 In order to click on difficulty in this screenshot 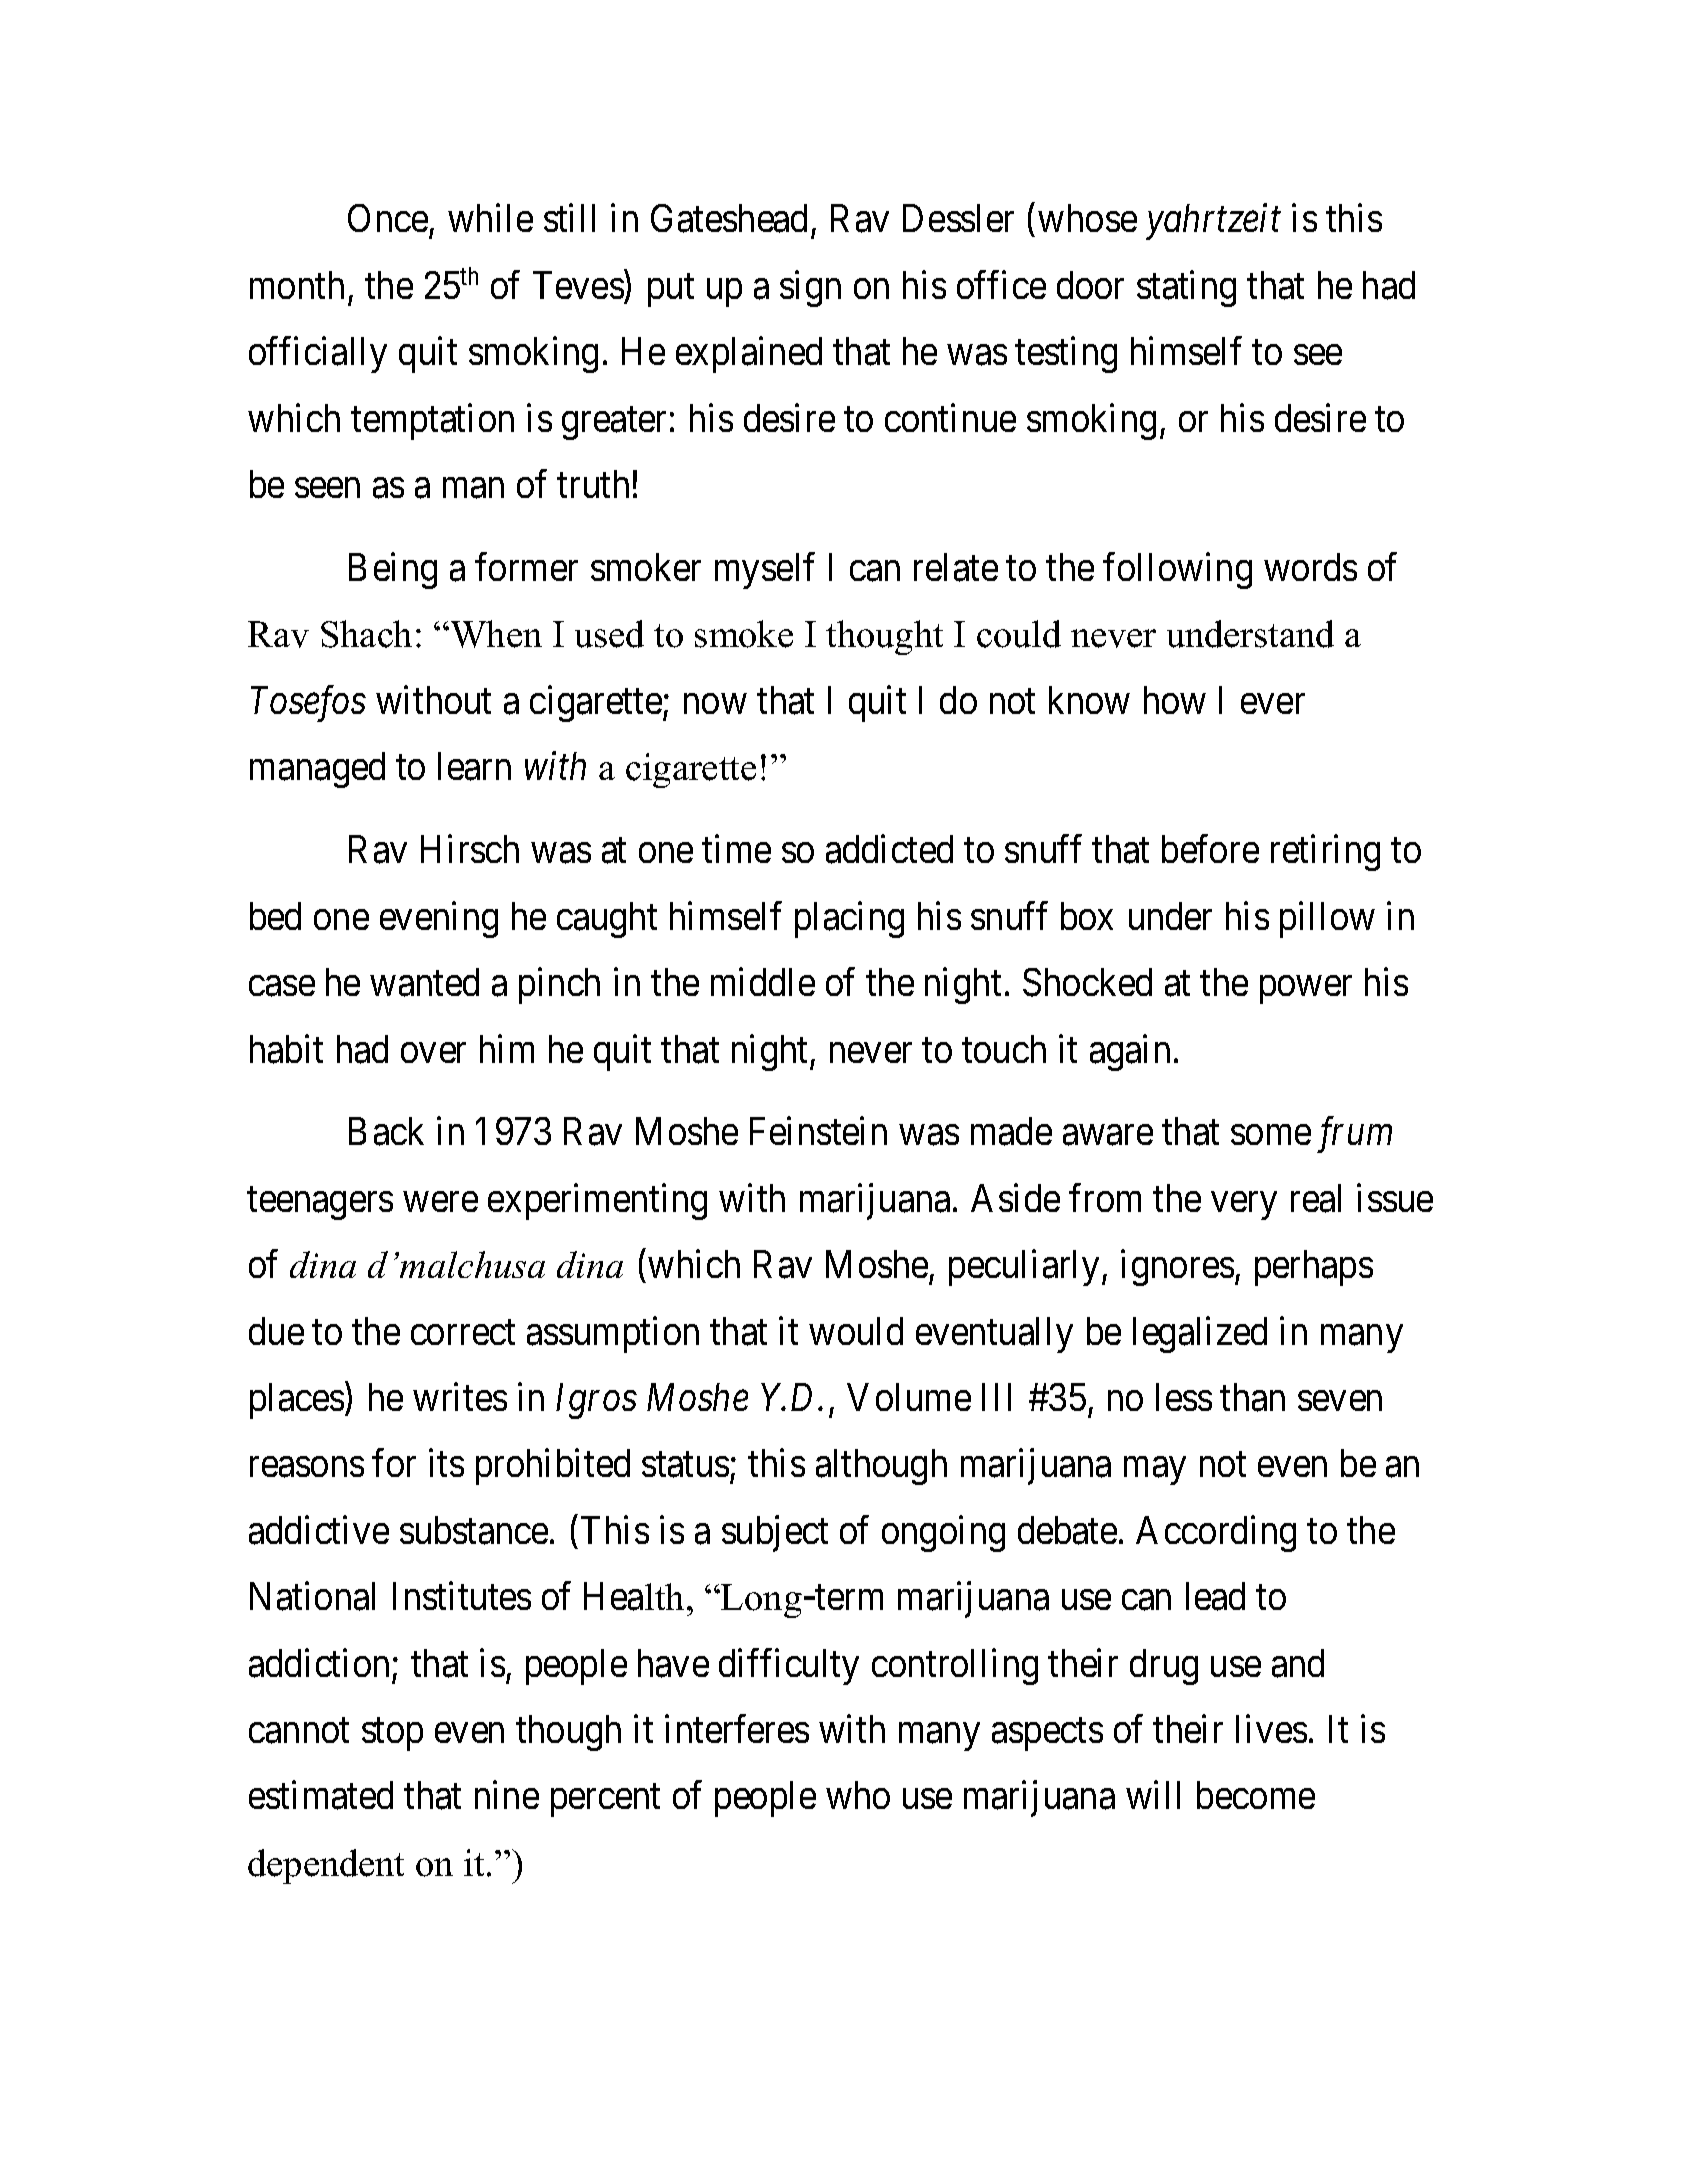, I will do `click(789, 1666)`.
